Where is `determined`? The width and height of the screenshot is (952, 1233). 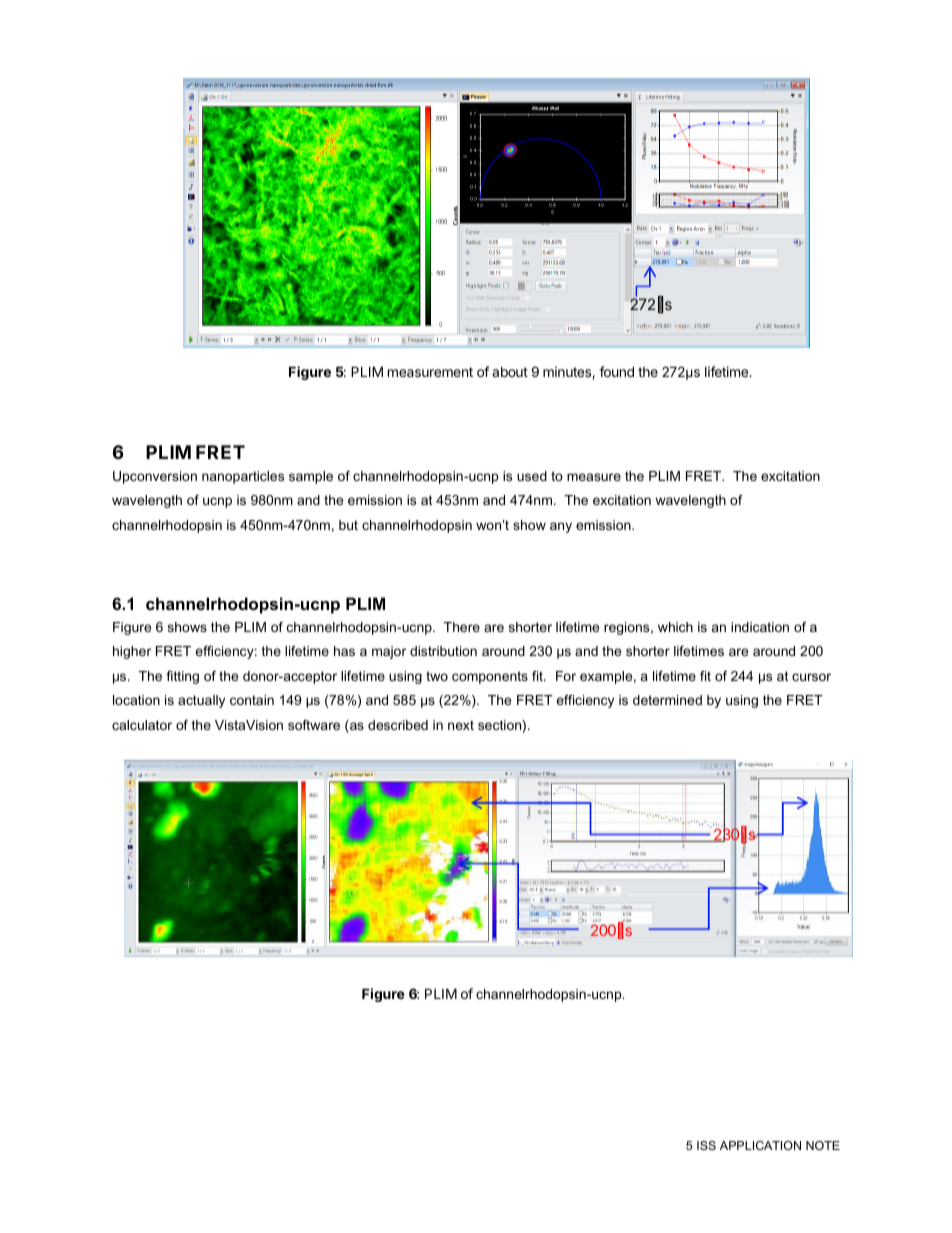
determined is located at coordinates (667, 700).
